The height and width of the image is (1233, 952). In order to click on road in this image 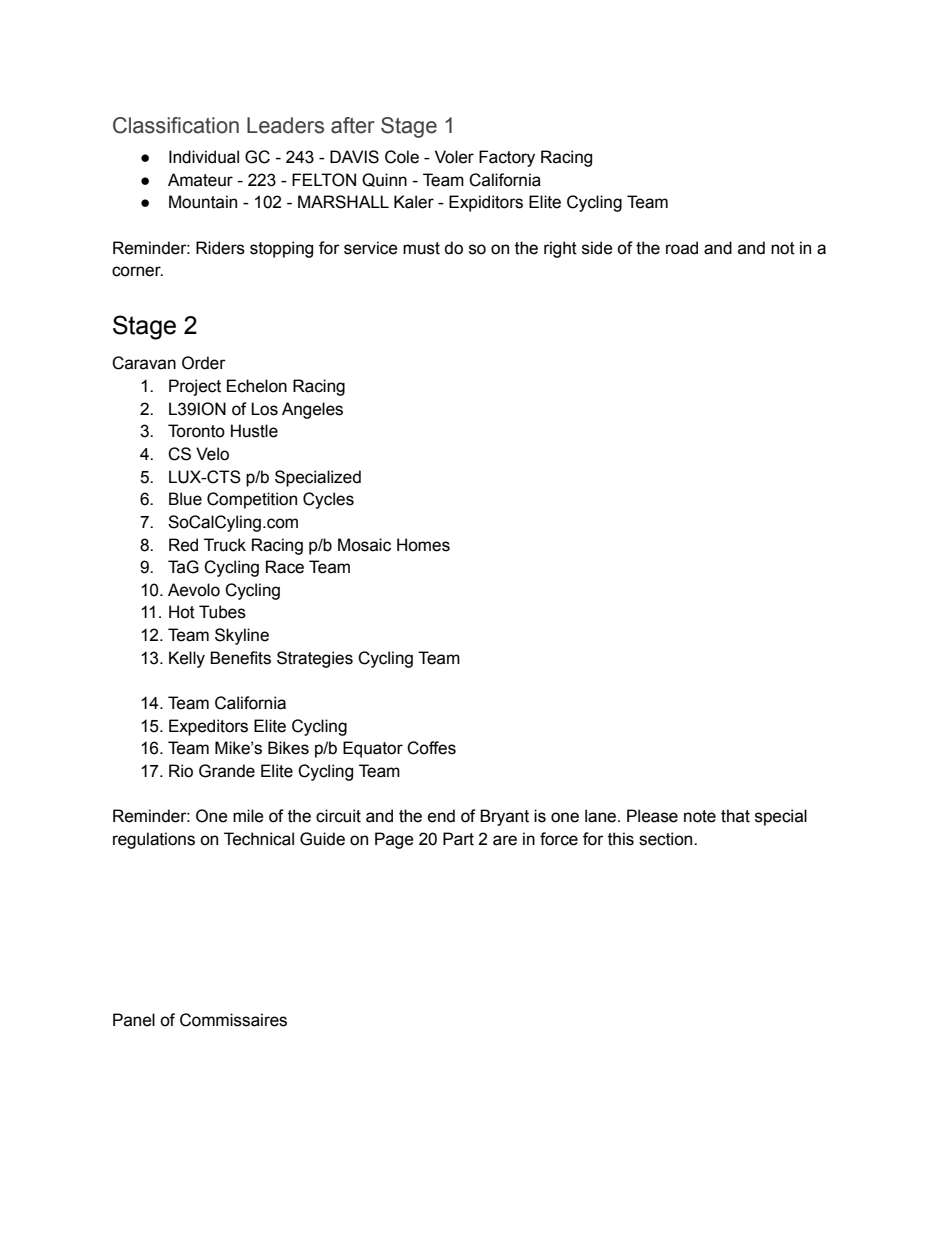, I will do `click(682, 248)`.
